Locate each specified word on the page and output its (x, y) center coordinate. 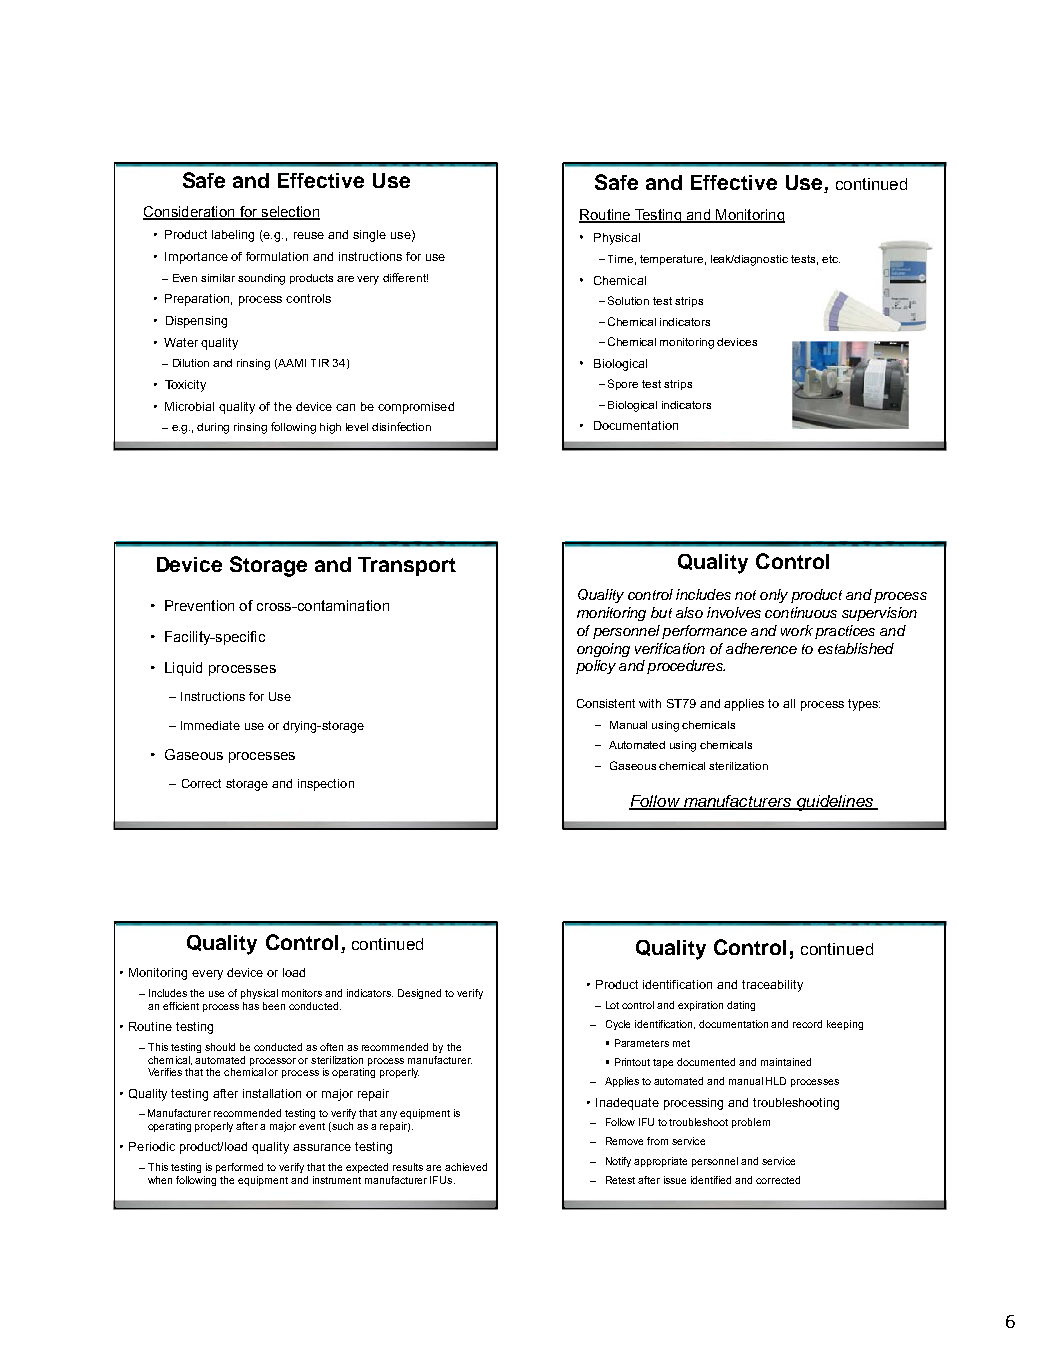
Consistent (606, 703)
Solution (628, 300)
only (774, 596)
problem (751, 1123)
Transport (407, 566)
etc (831, 259)
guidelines (835, 803)
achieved (466, 1167)
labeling (233, 236)
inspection (326, 785)
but (661, 612)
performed (239, 1168)
